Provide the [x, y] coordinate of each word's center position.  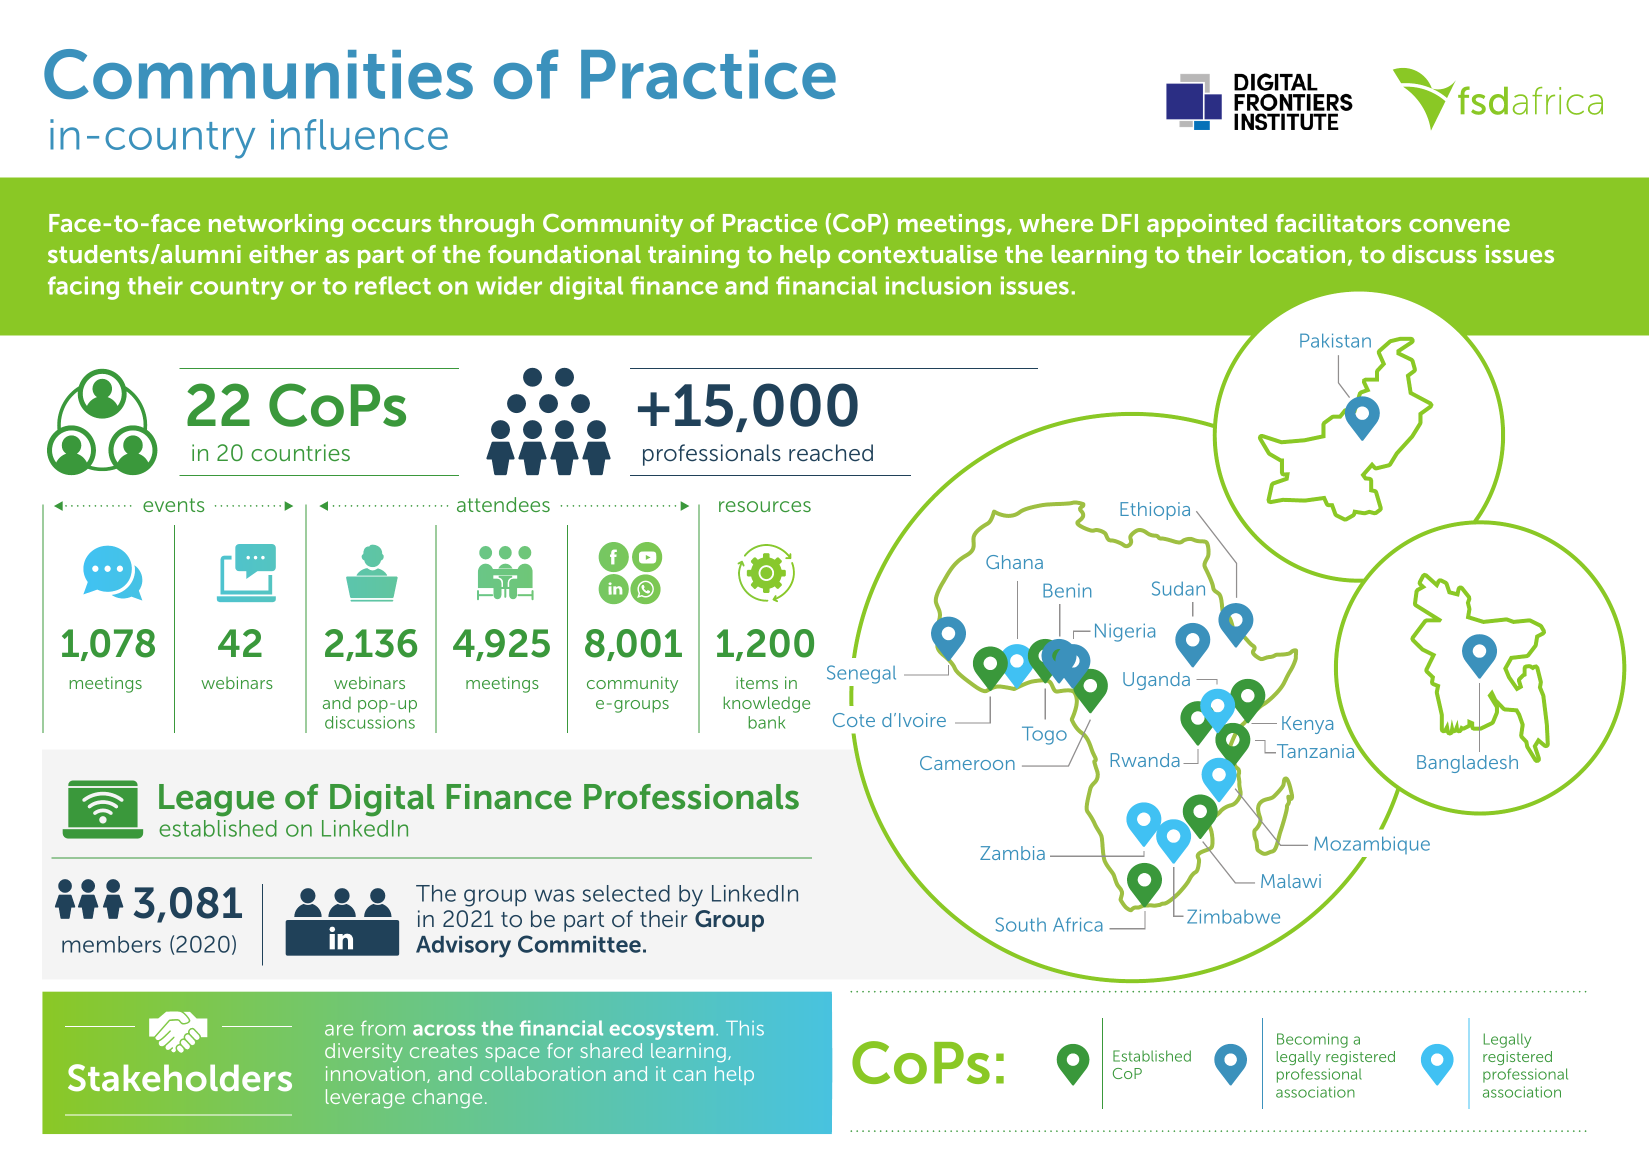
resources [765, 506]
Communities [258, 74]
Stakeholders [180, 1078]
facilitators [1338, 223]
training [693, 256]
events [173, 505]
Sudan [1178, 588]
